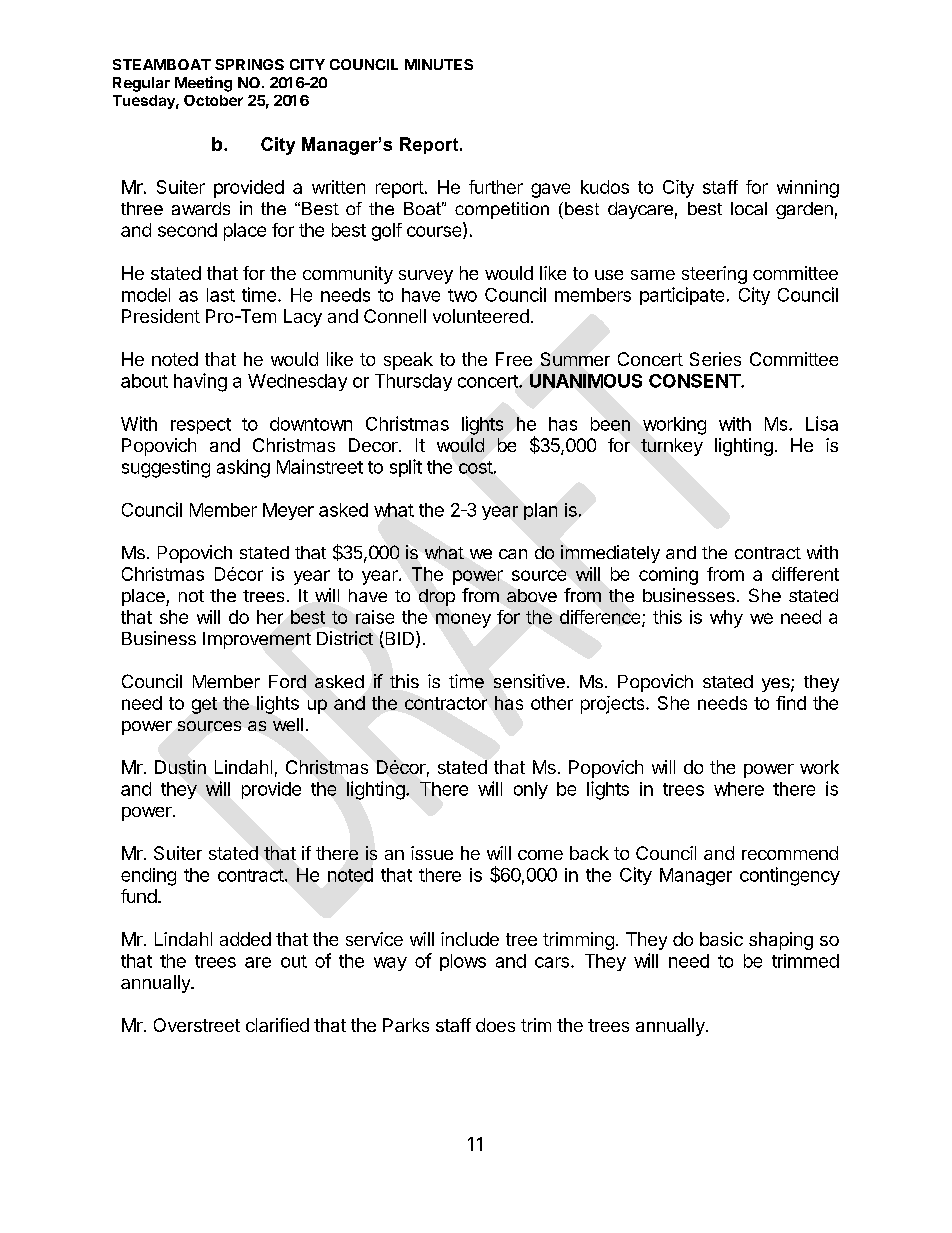 This document has width=952, height=1233. What do you see at coordinates (495, 1025) in the document?
I see `does` at bounding box center [495, 1025].
